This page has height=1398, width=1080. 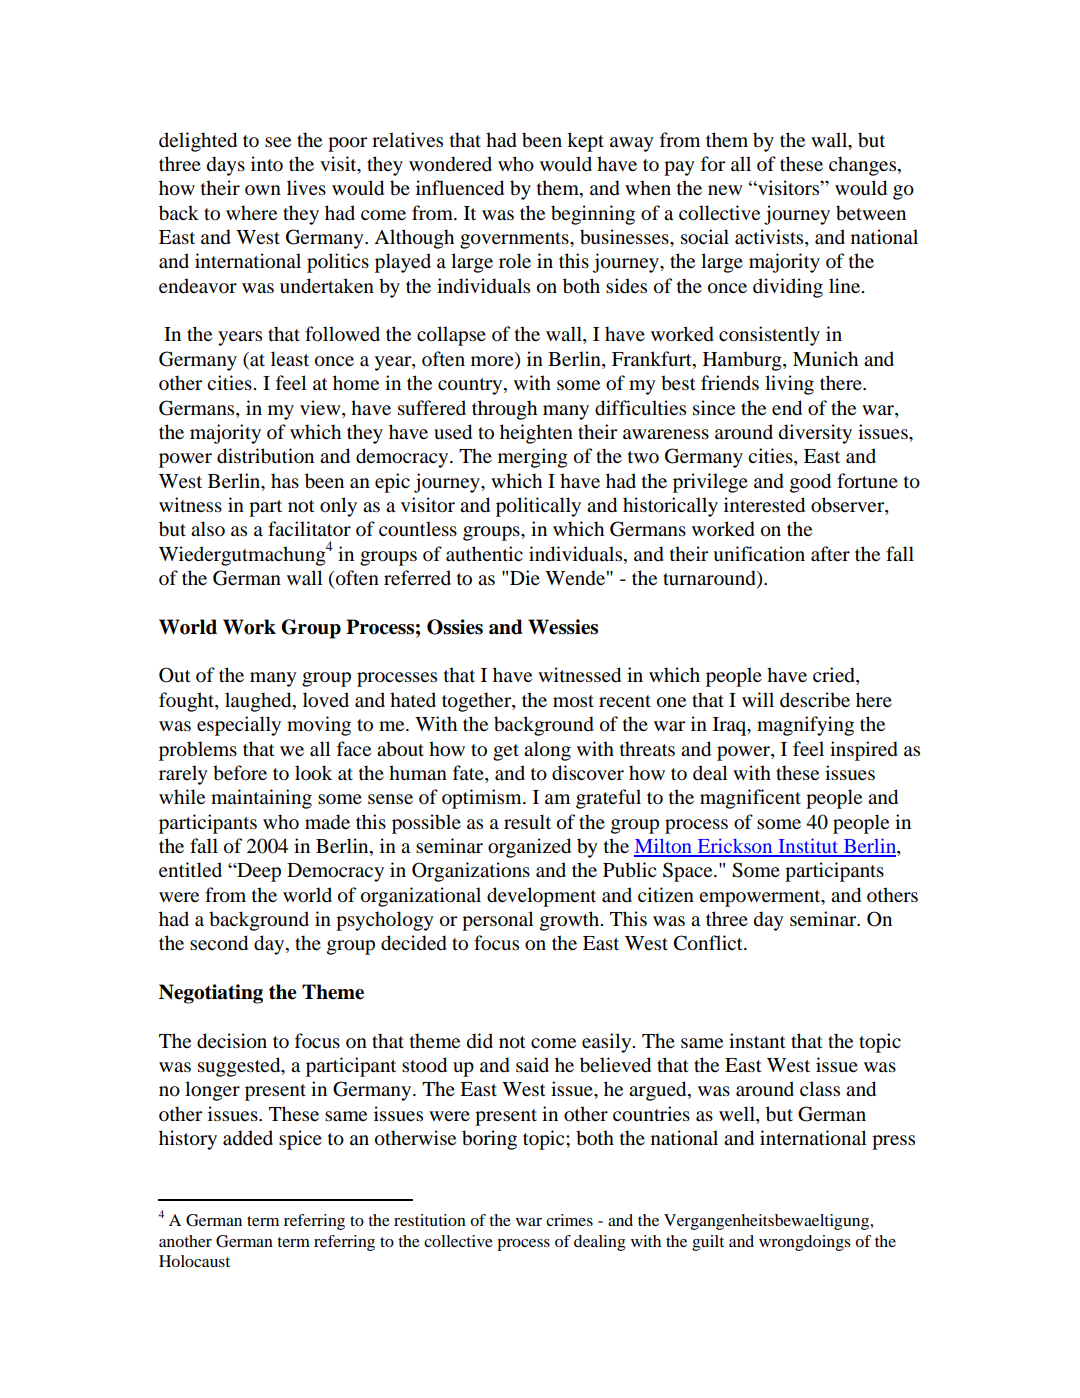 I want to click on facilitator, so click(x=309, y=529).
